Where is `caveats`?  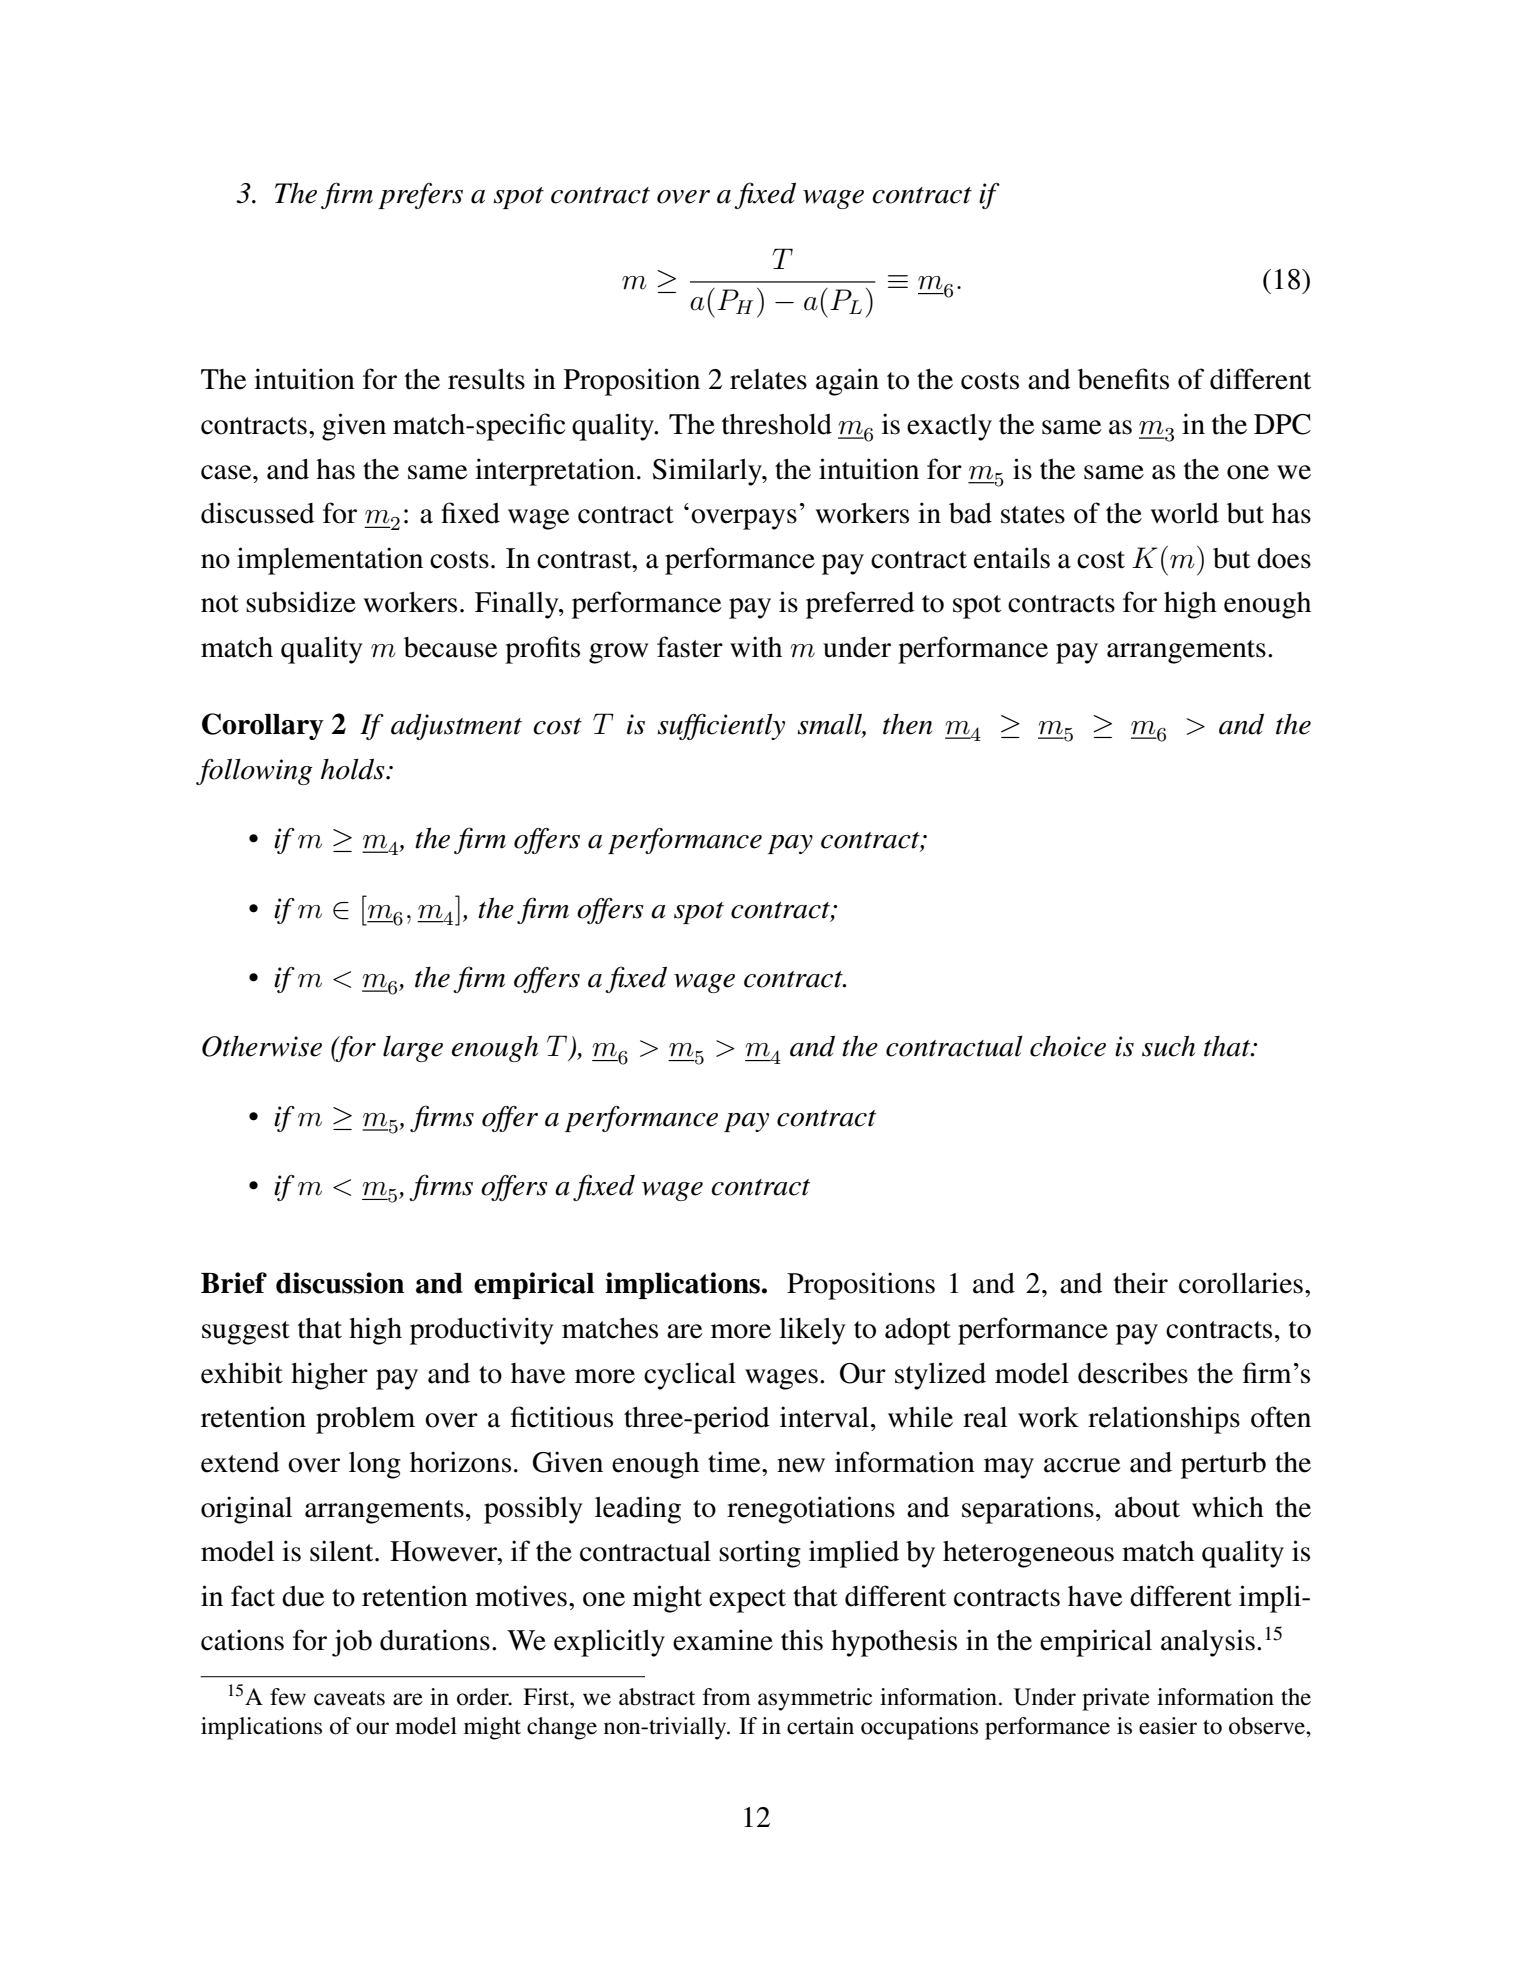 caveats is located at coordinates (349, 1698).
